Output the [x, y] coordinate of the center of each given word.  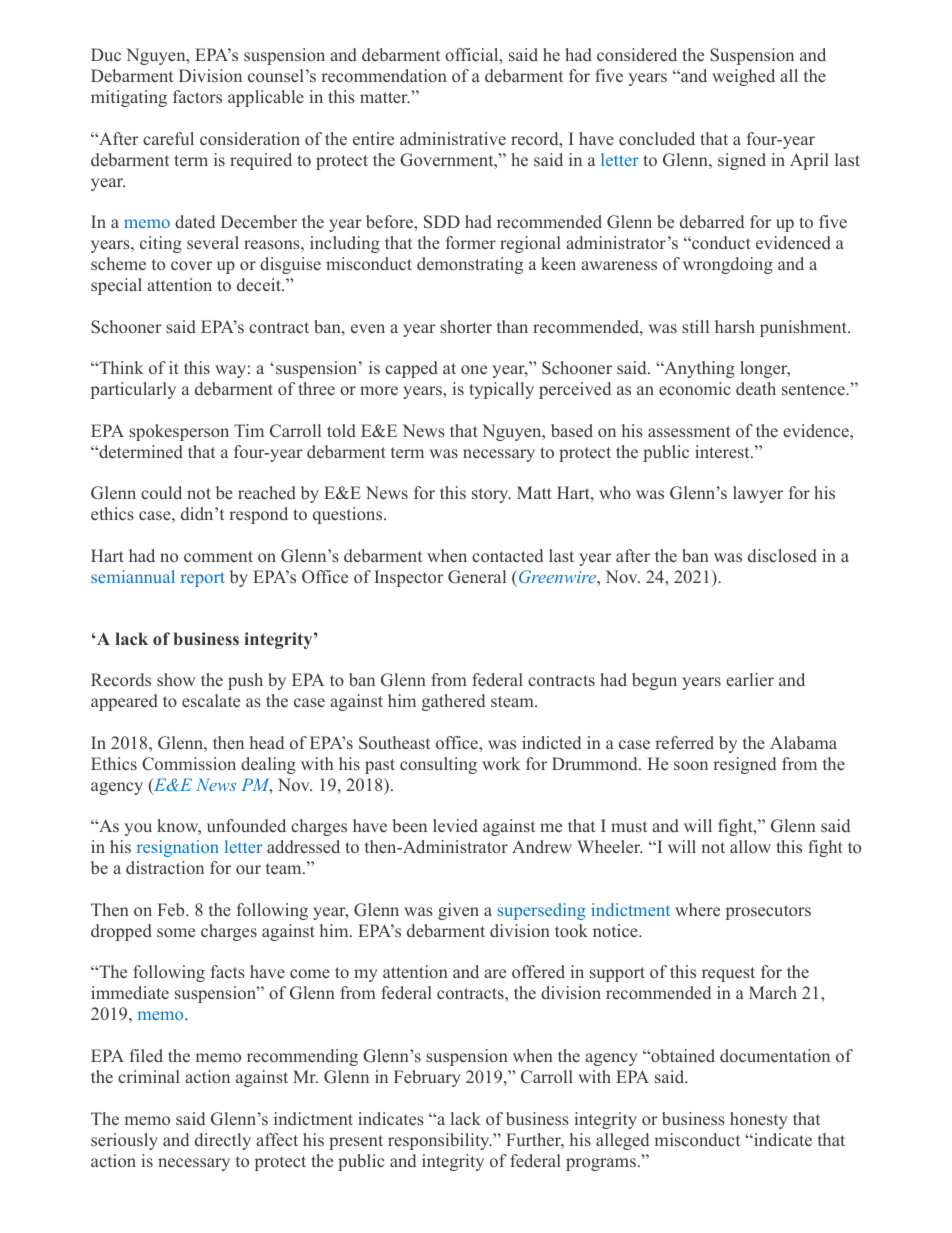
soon [691, 765]
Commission [189, 764]
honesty [759, 1120]
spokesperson [179, 432]
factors [197, 96]
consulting [438, 765]
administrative [453, 139]
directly [223, 1141]
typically [502, 390]
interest [723, 452]
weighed [743, 77]
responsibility [440, 1141]
